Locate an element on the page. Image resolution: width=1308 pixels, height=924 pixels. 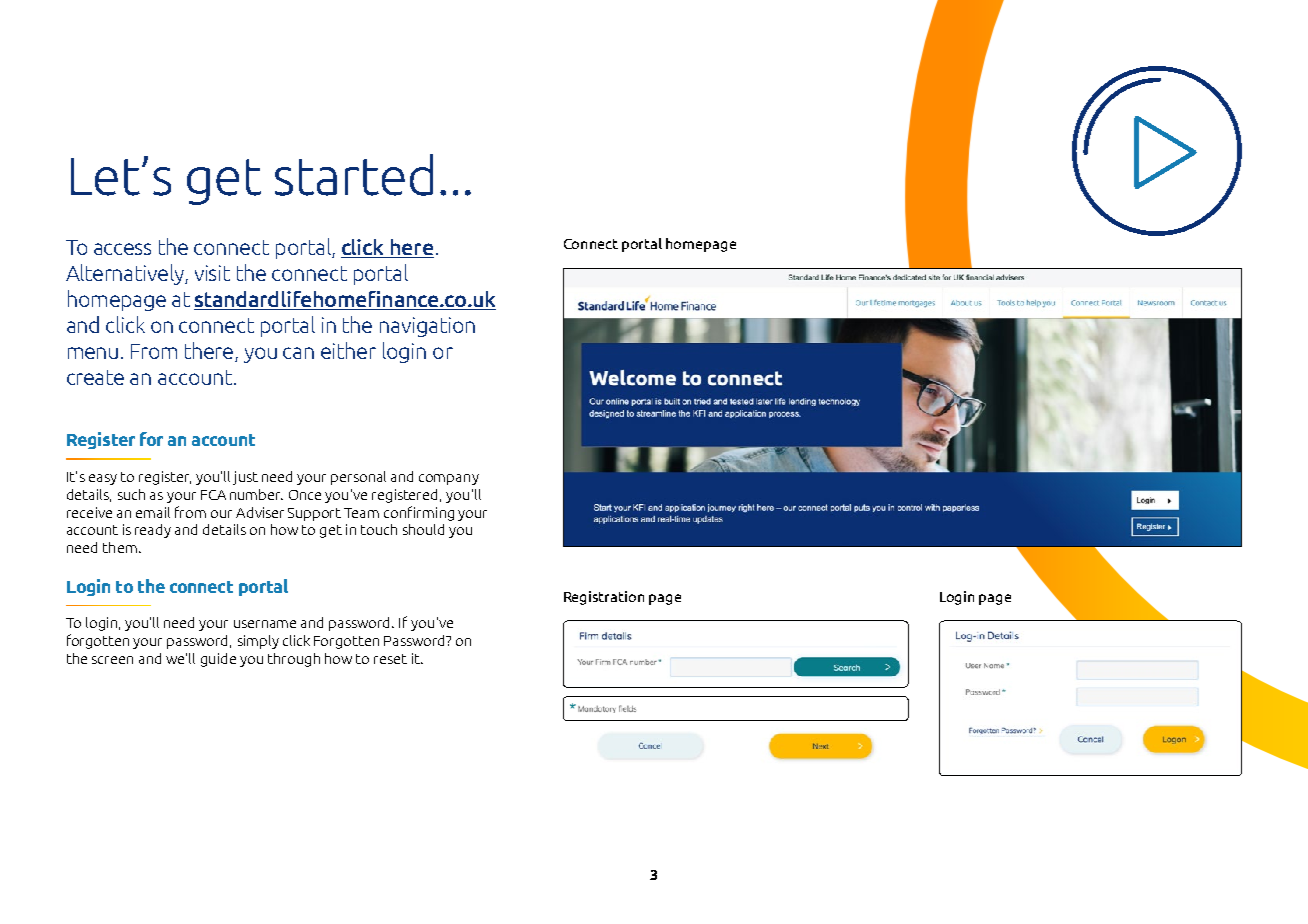
screen is located at coordinates (112, 660).
